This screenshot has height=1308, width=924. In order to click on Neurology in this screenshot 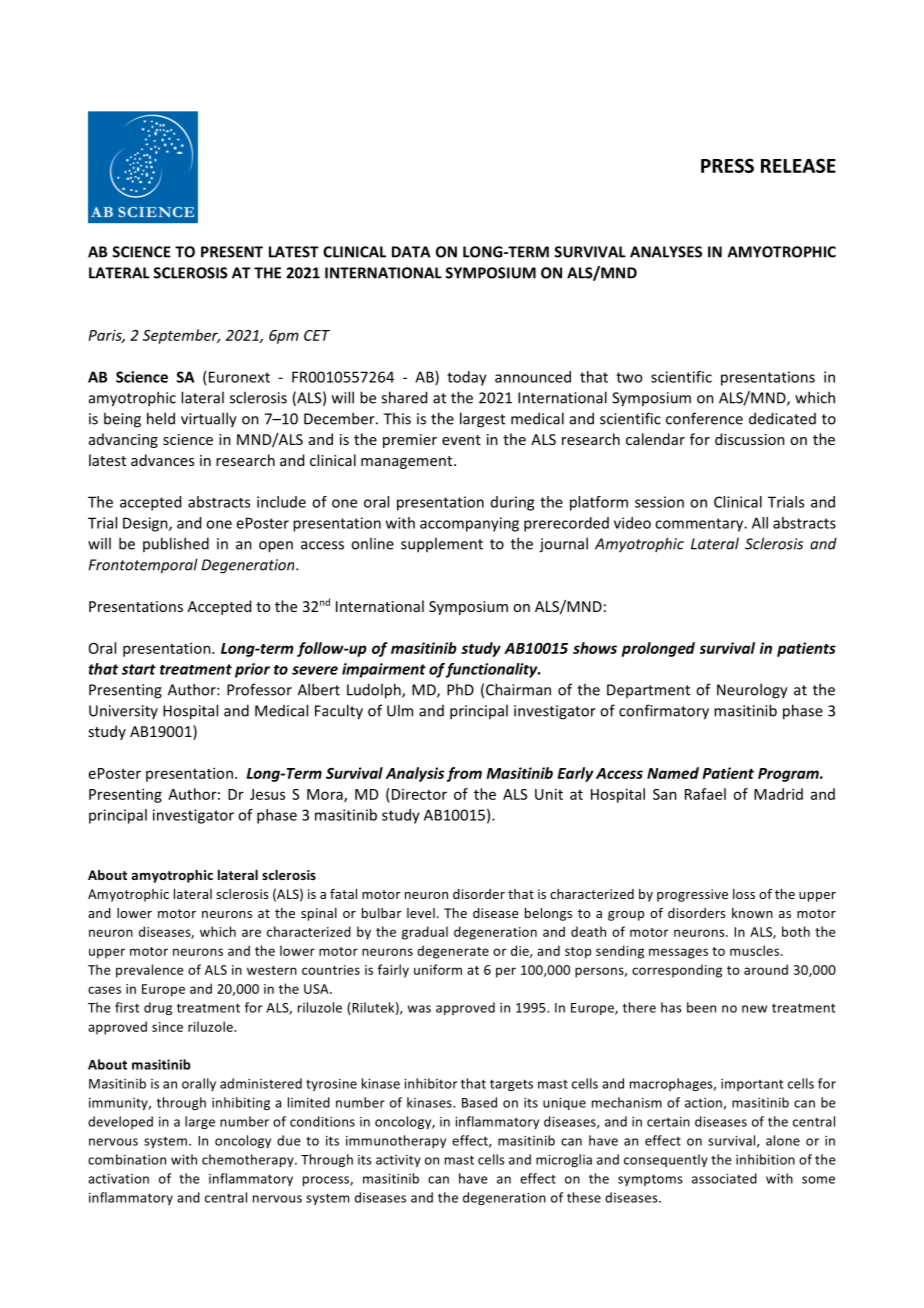, I will do `click(752, 691)`.
